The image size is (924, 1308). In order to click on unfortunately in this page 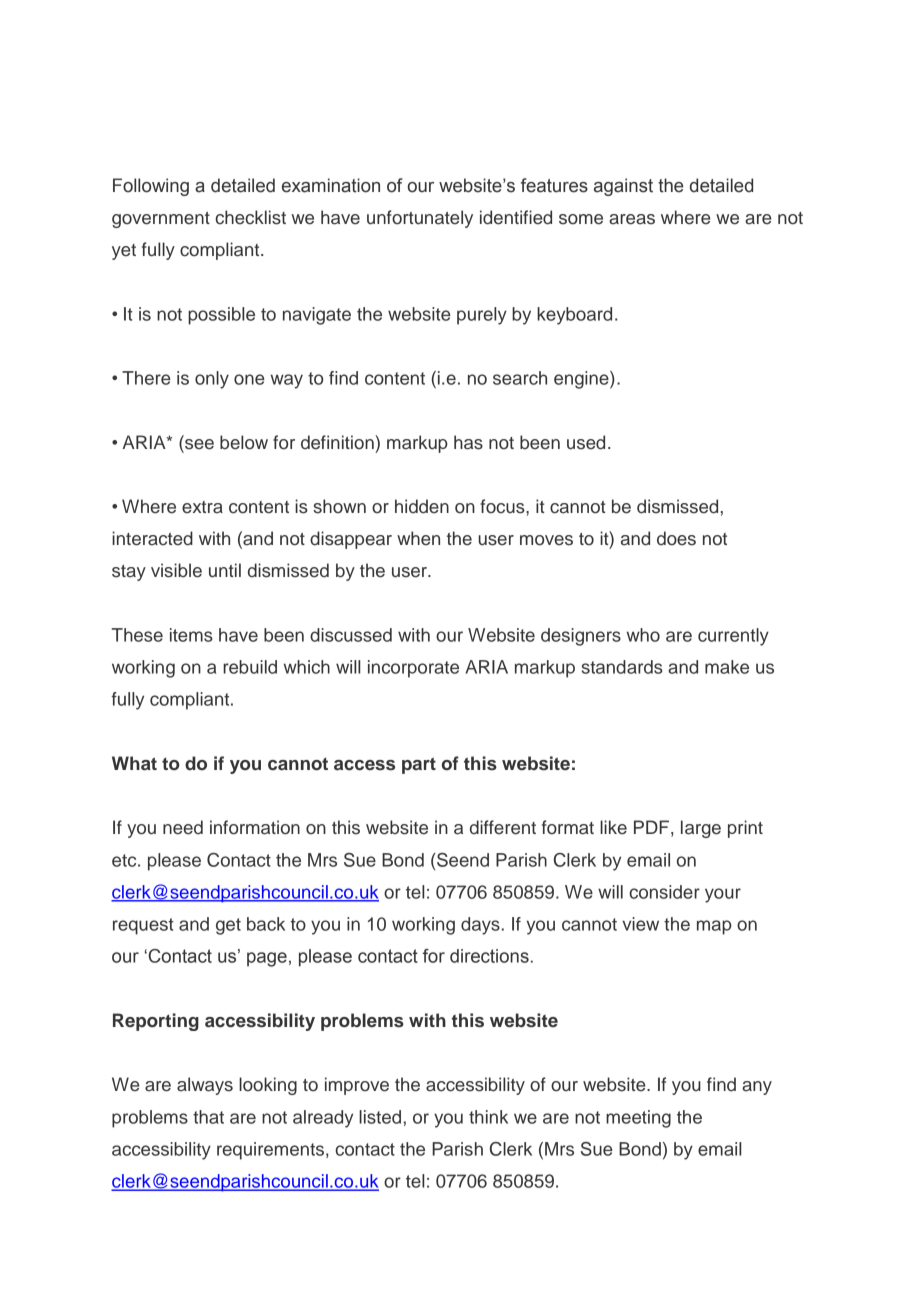, I will do `click(420, 219)`.
